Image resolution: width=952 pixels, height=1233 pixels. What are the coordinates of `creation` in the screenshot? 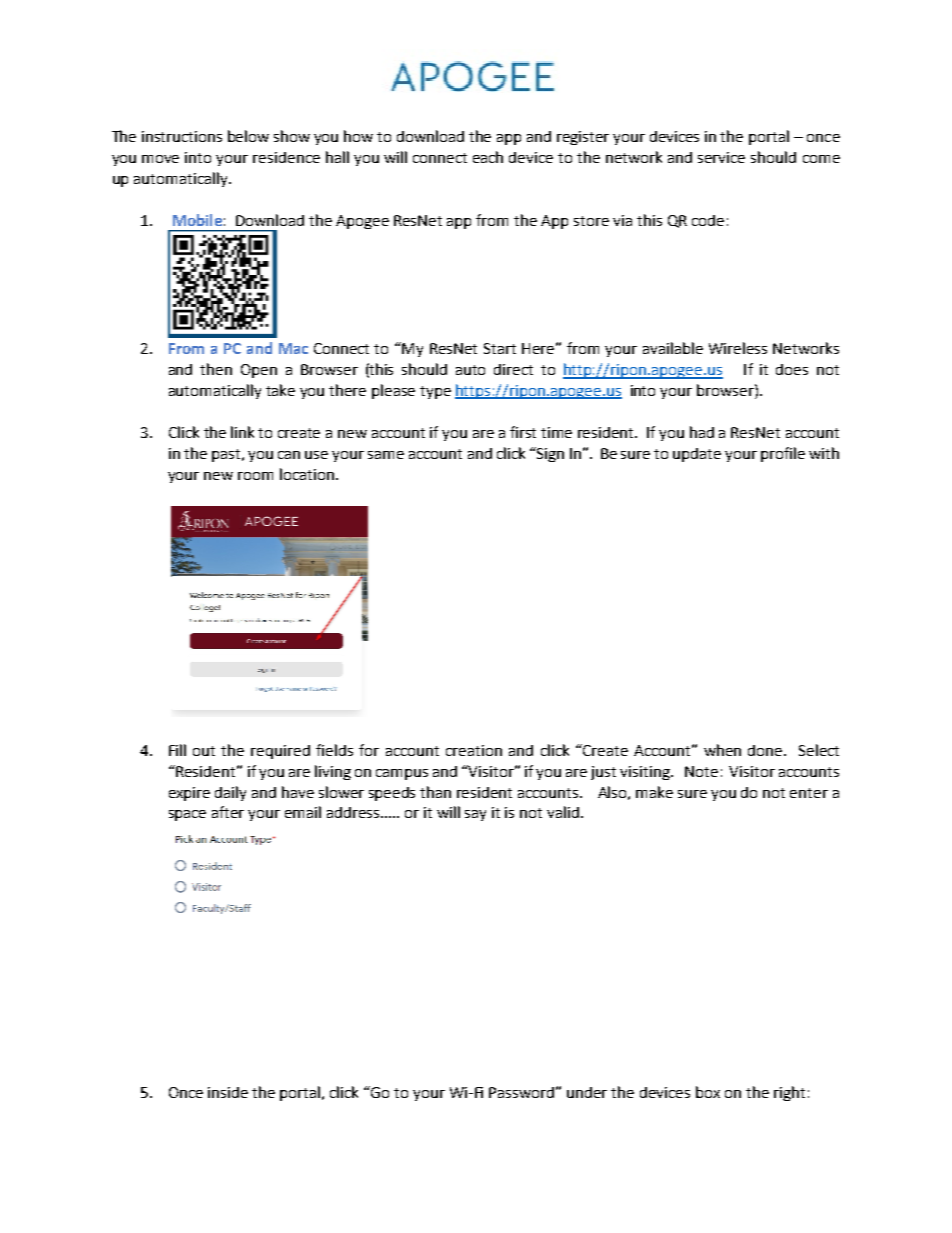 It's located at (474, 750).
